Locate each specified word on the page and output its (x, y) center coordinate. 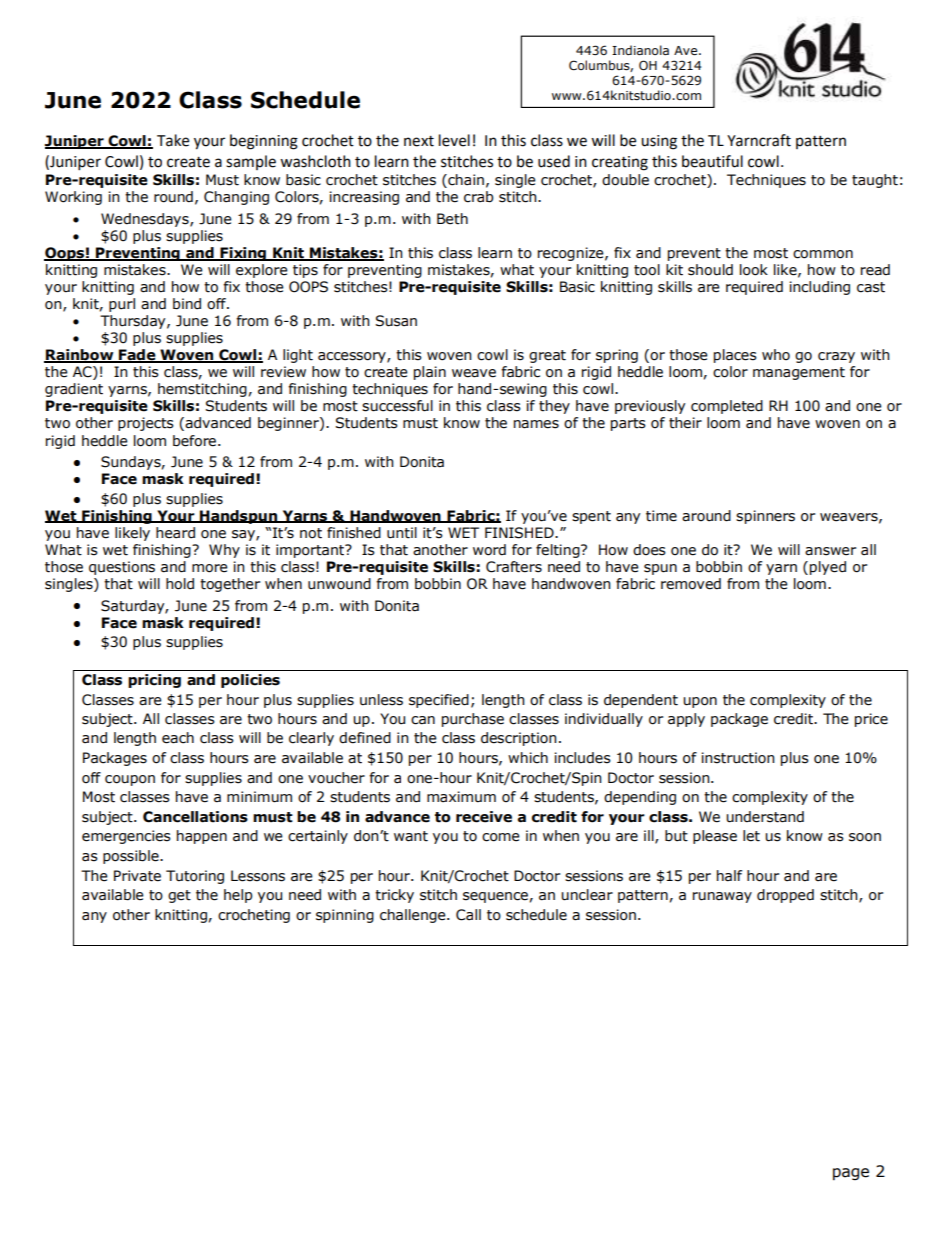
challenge (414, 916)
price (871, 720)
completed (727, 407)
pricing (154, 681)
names (536, 424)
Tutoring (195, 877)
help (238, 896)
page (851, 1174)
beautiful (712, 161)
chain (465, 181)
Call (468, 915)
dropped (785, 896)
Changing (236, 198)
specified (439, 701)
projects (146, 424)
